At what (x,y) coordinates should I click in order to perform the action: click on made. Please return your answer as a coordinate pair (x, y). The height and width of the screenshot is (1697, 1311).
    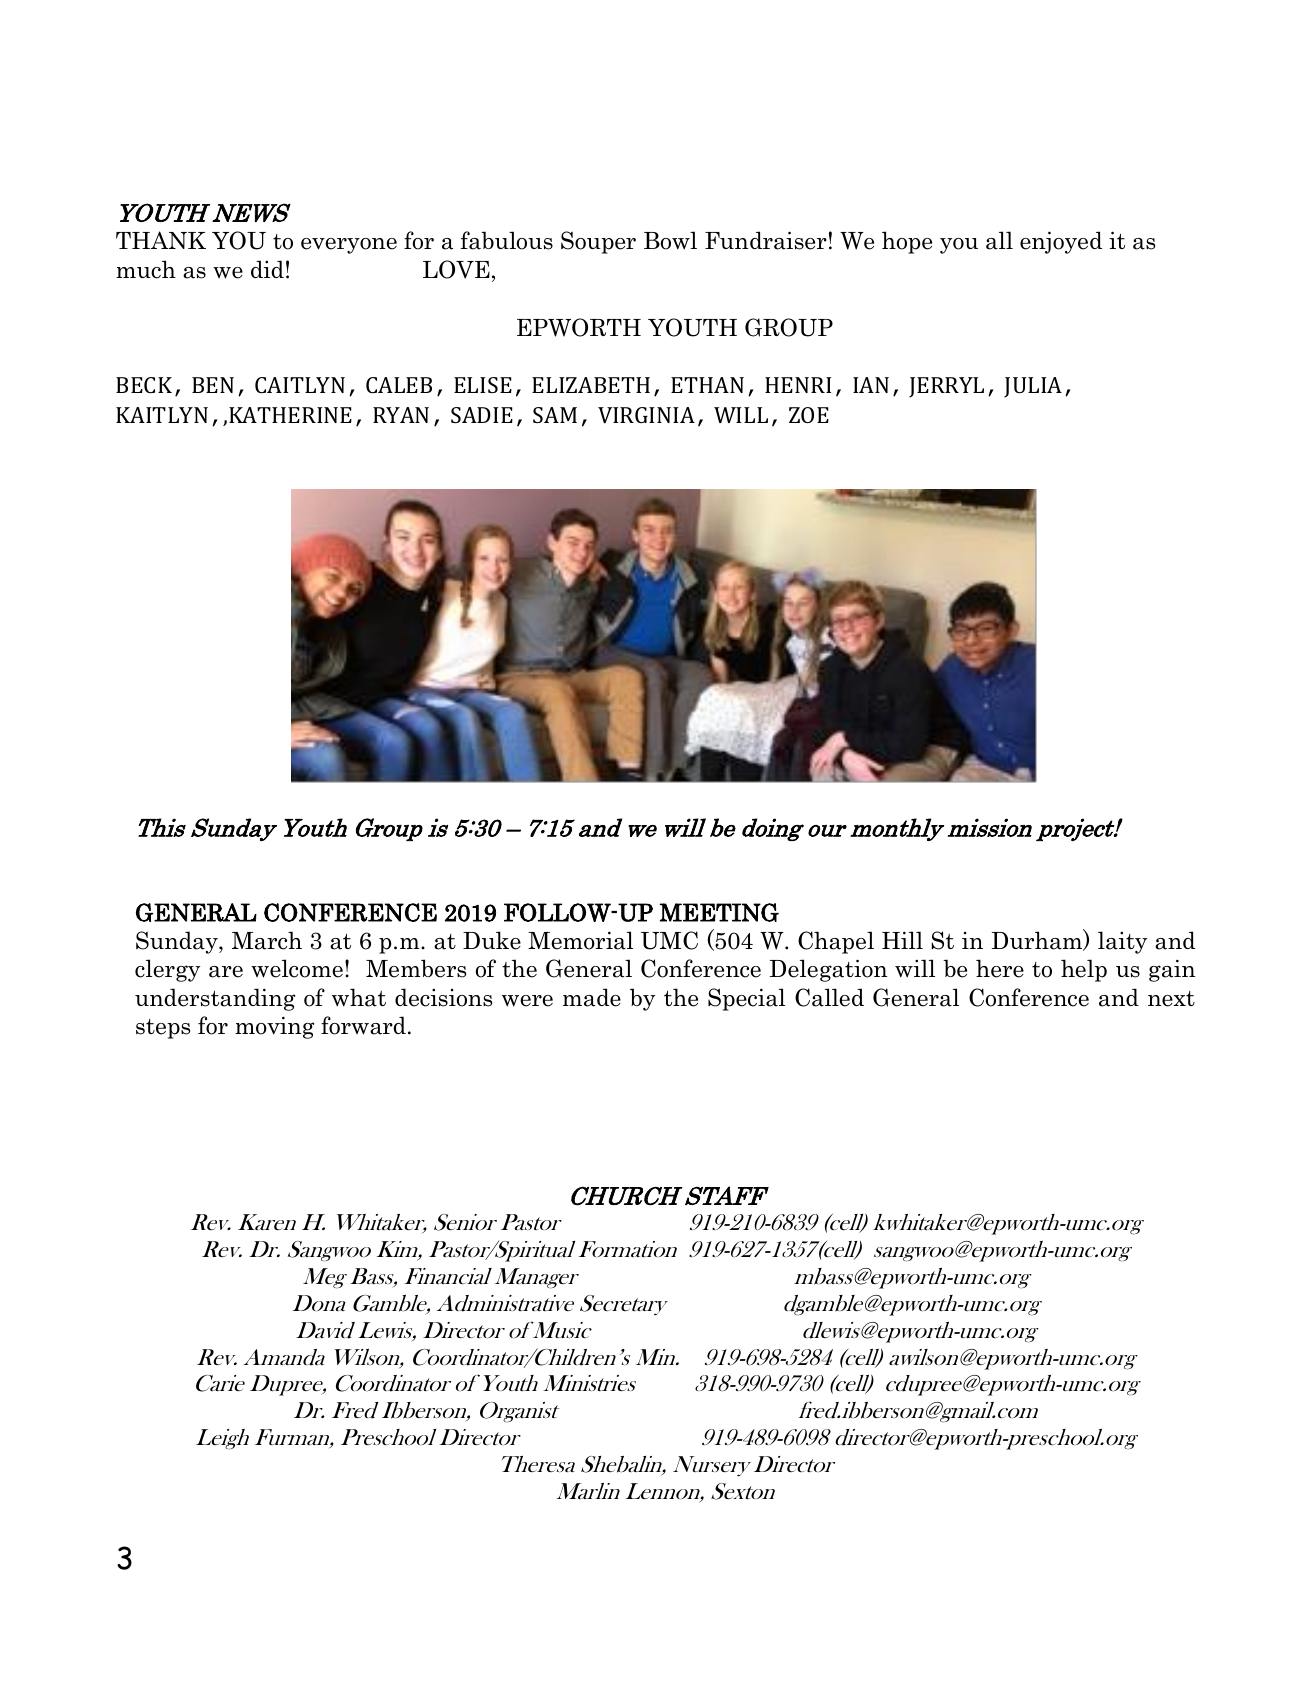
    Looking at the image, I should click on (592, 997).
